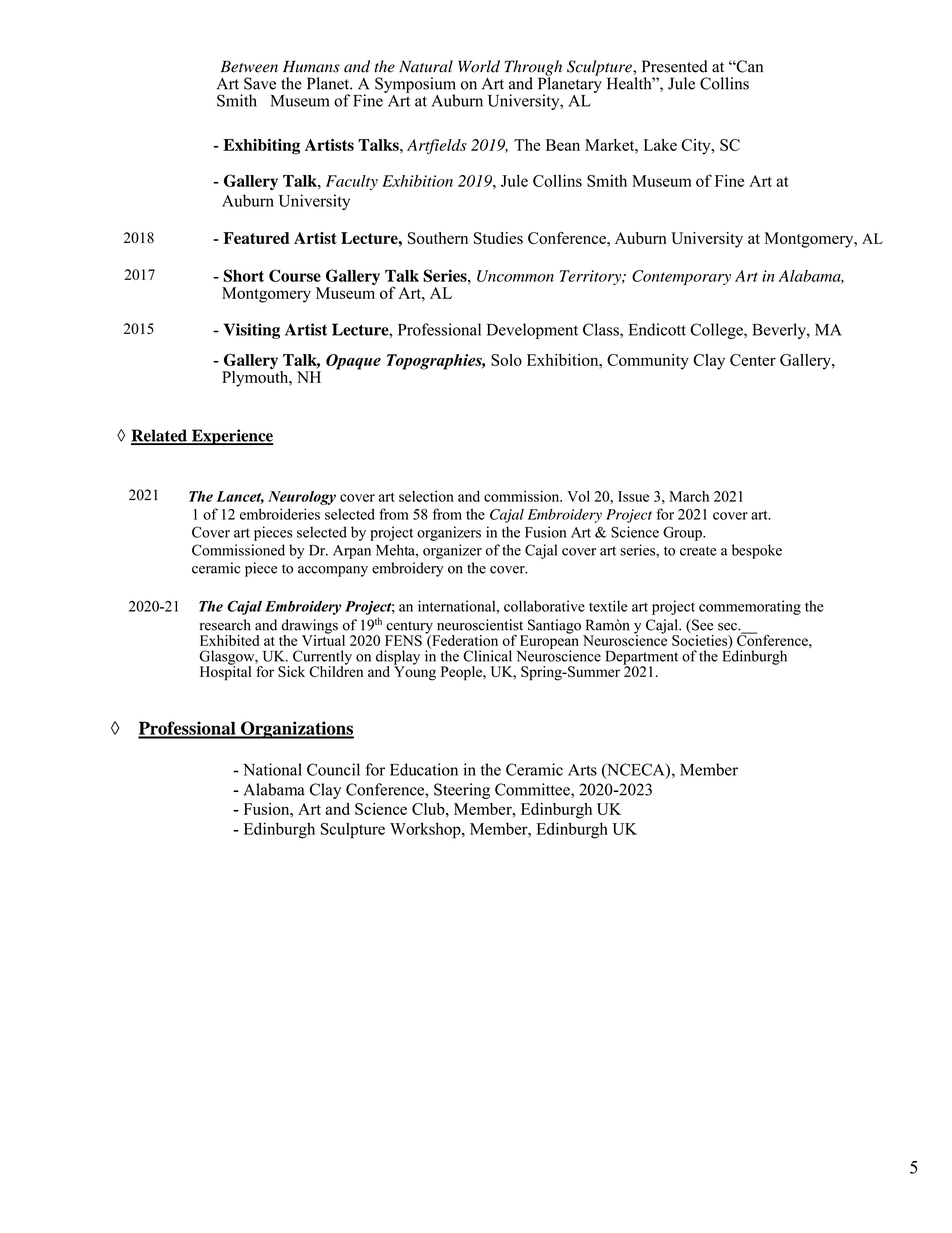 The width and height of the screenshot is (952, 1233). I want to click on World, so click(479, 66).
